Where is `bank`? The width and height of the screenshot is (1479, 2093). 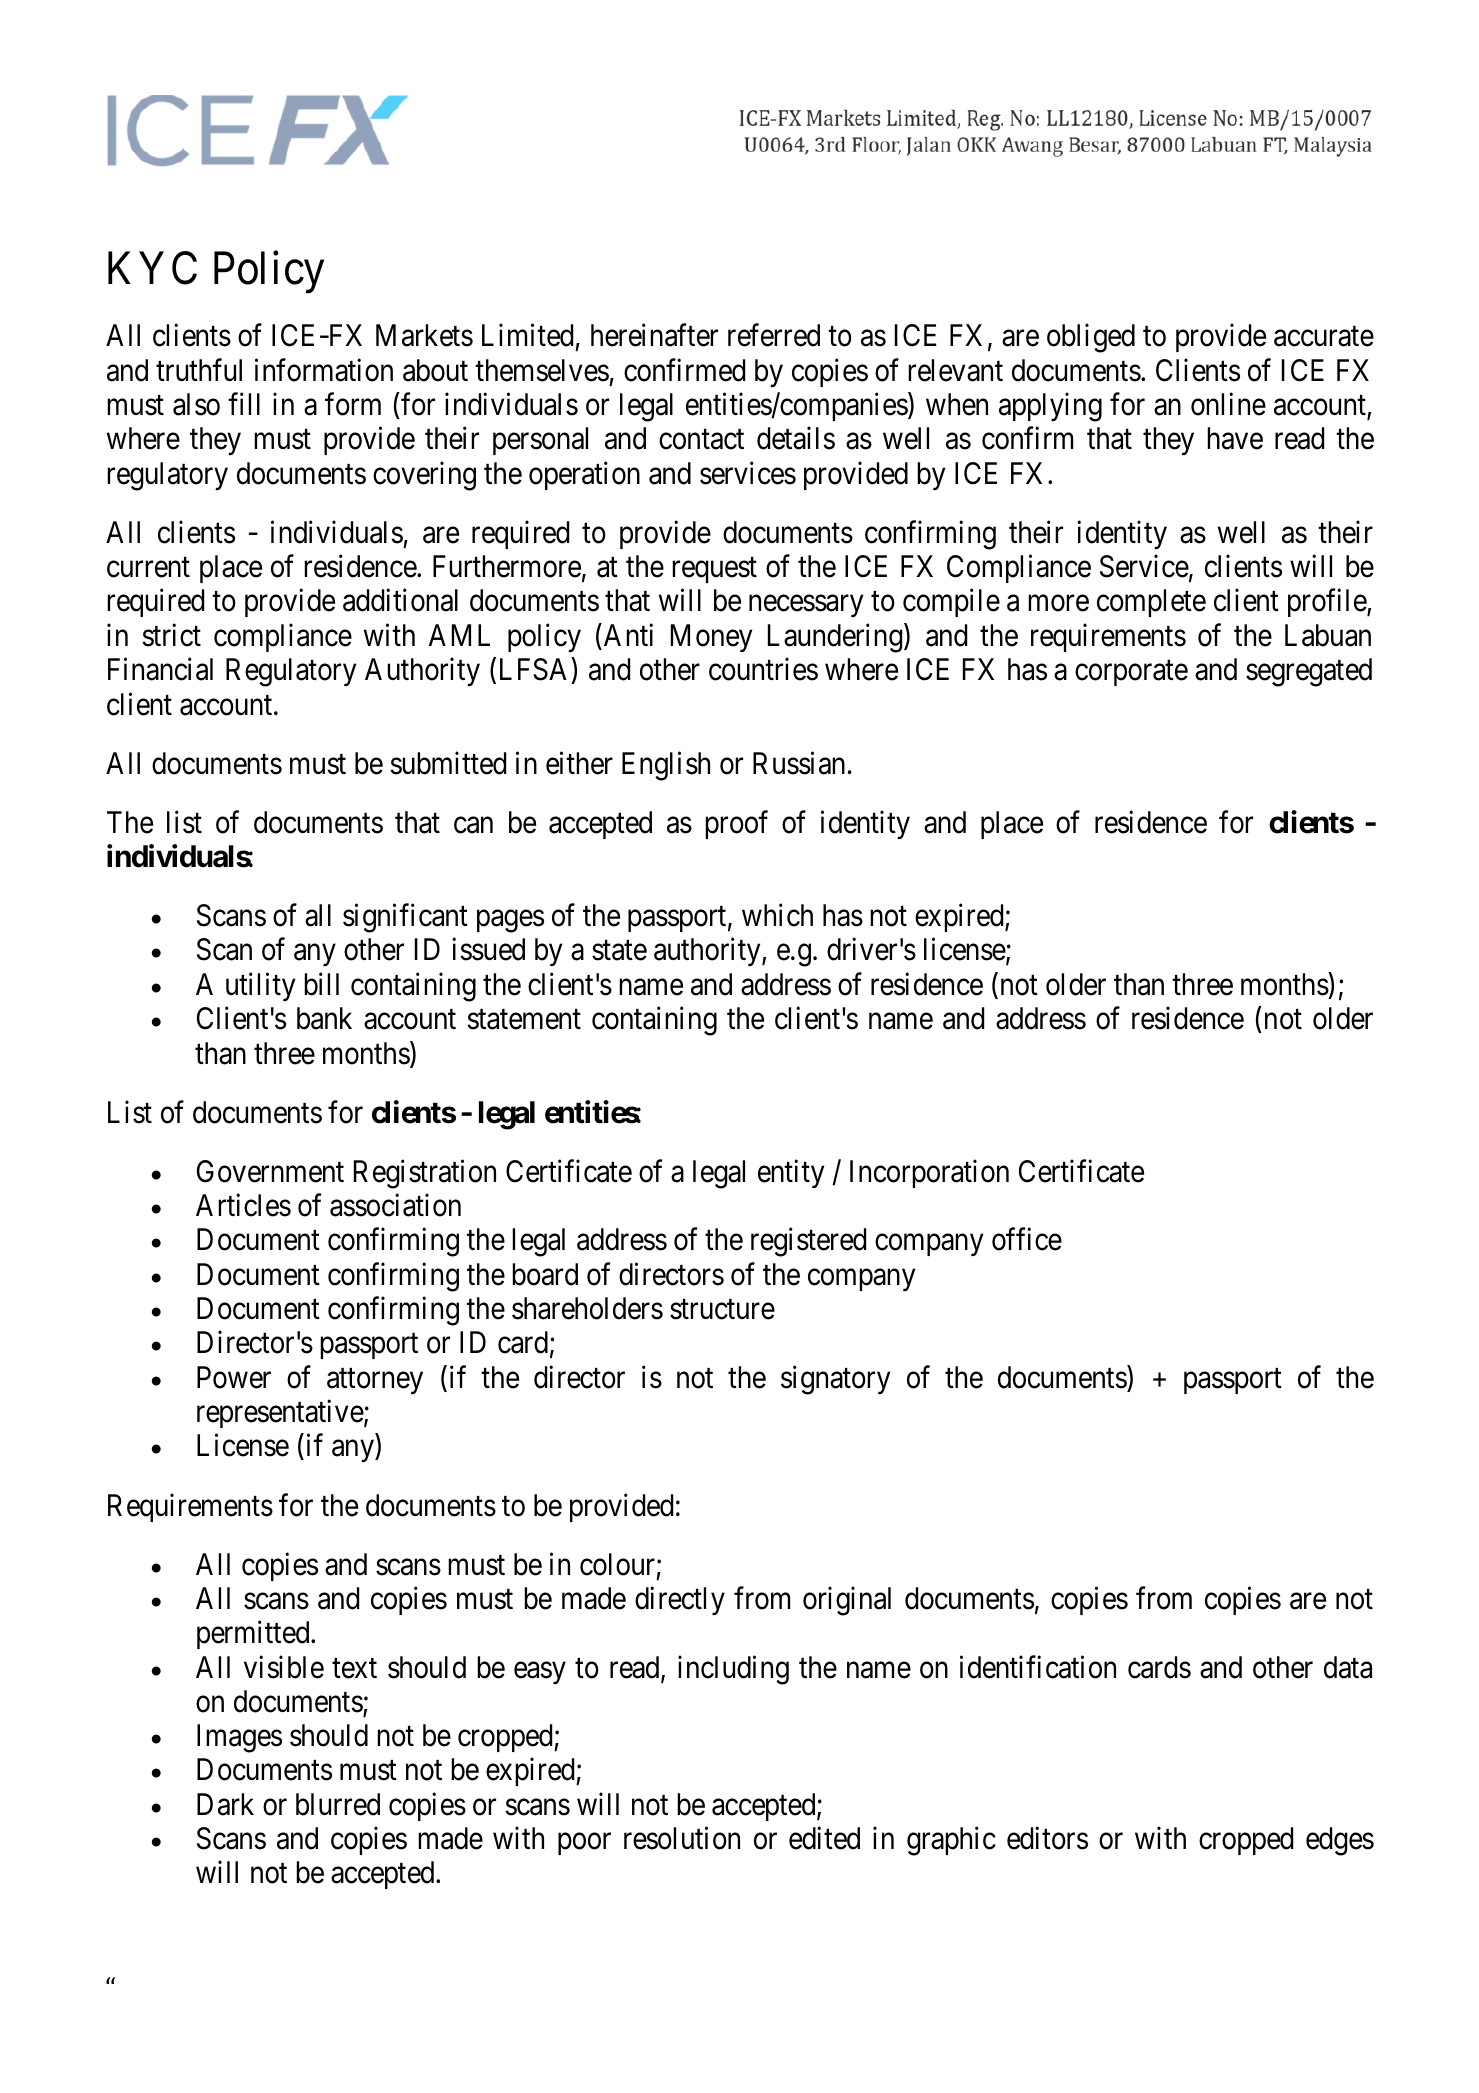
bank is located at coordinates (324, 1018).
